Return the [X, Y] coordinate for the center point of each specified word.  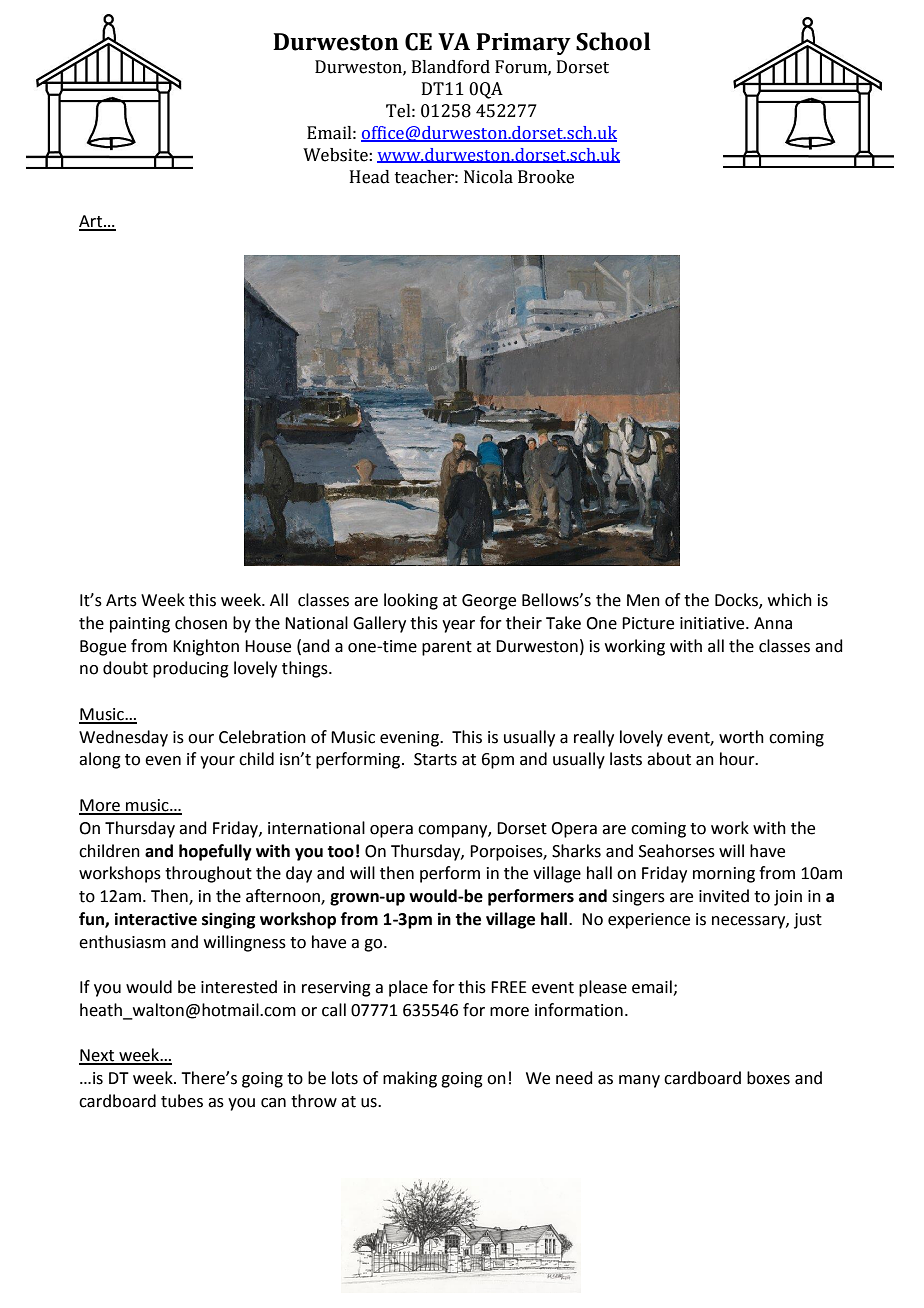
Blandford [451, 67]
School [613, 41]
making [410, 1079]
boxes [768, 1078]
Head [370, 177]
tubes [182, 1101]
